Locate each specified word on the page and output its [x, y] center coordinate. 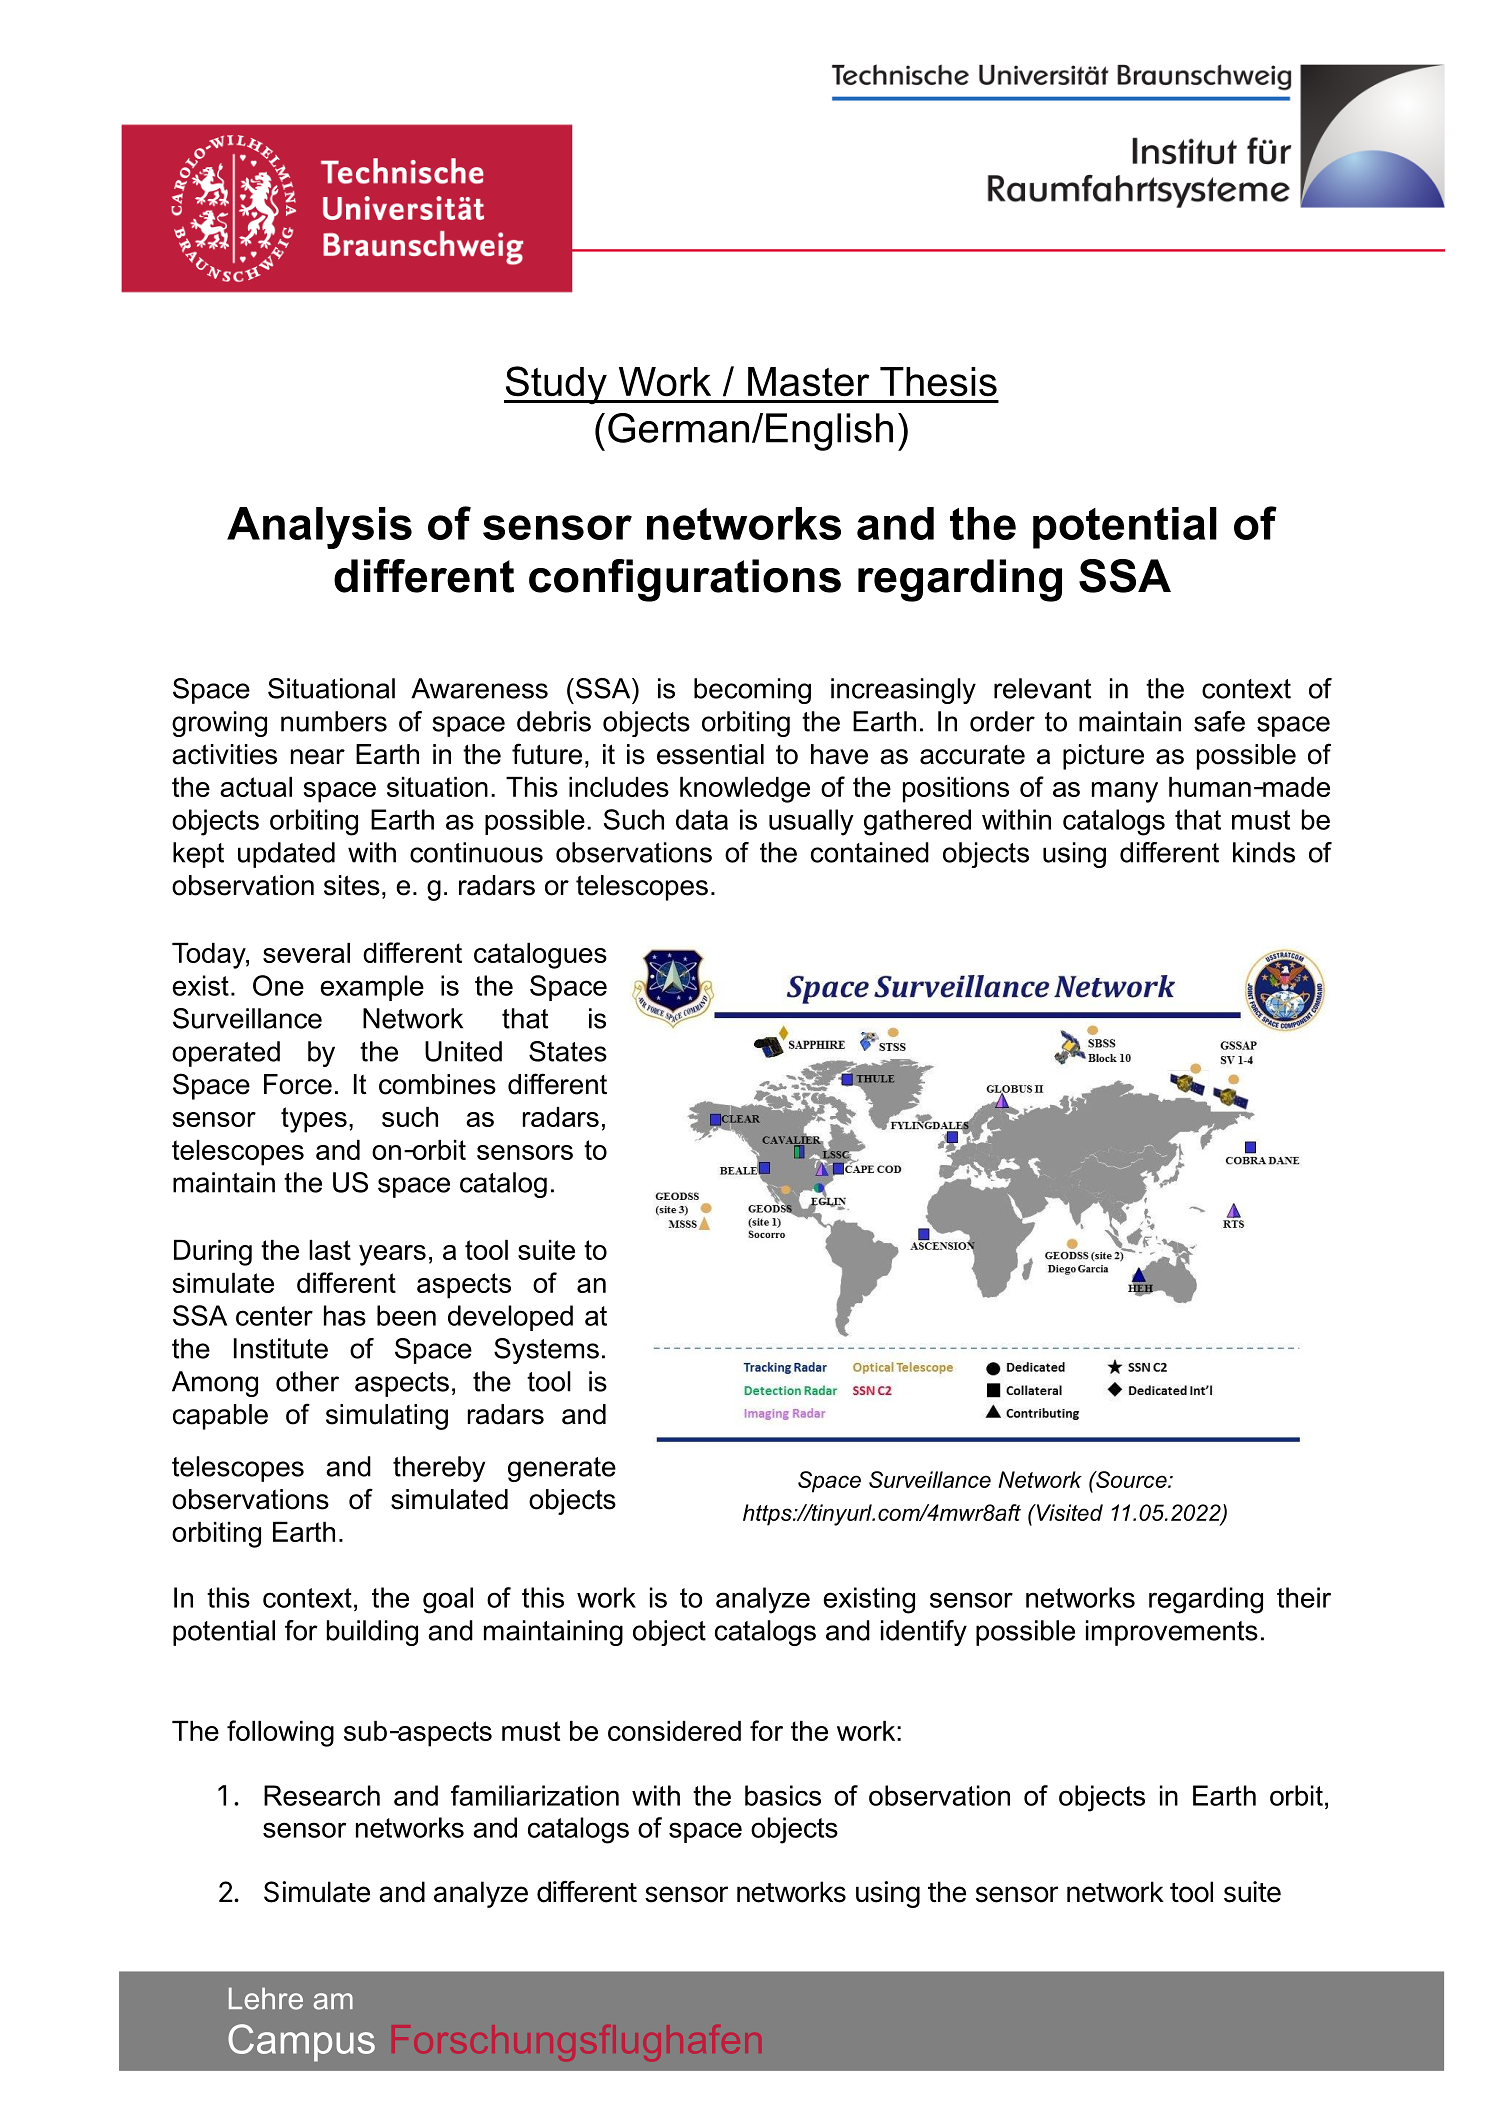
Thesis [938, 381]
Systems [546, 1351]
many [1125, 792]
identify [924, 1633]
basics [783, 1795]
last [330, 1250]
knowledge [745, 790]
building [372, 1633]
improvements [1172, 1633]
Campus [301, 2043]
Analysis [319, 528]
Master [809, 381]
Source [1131, 1479]
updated [286, 855]
